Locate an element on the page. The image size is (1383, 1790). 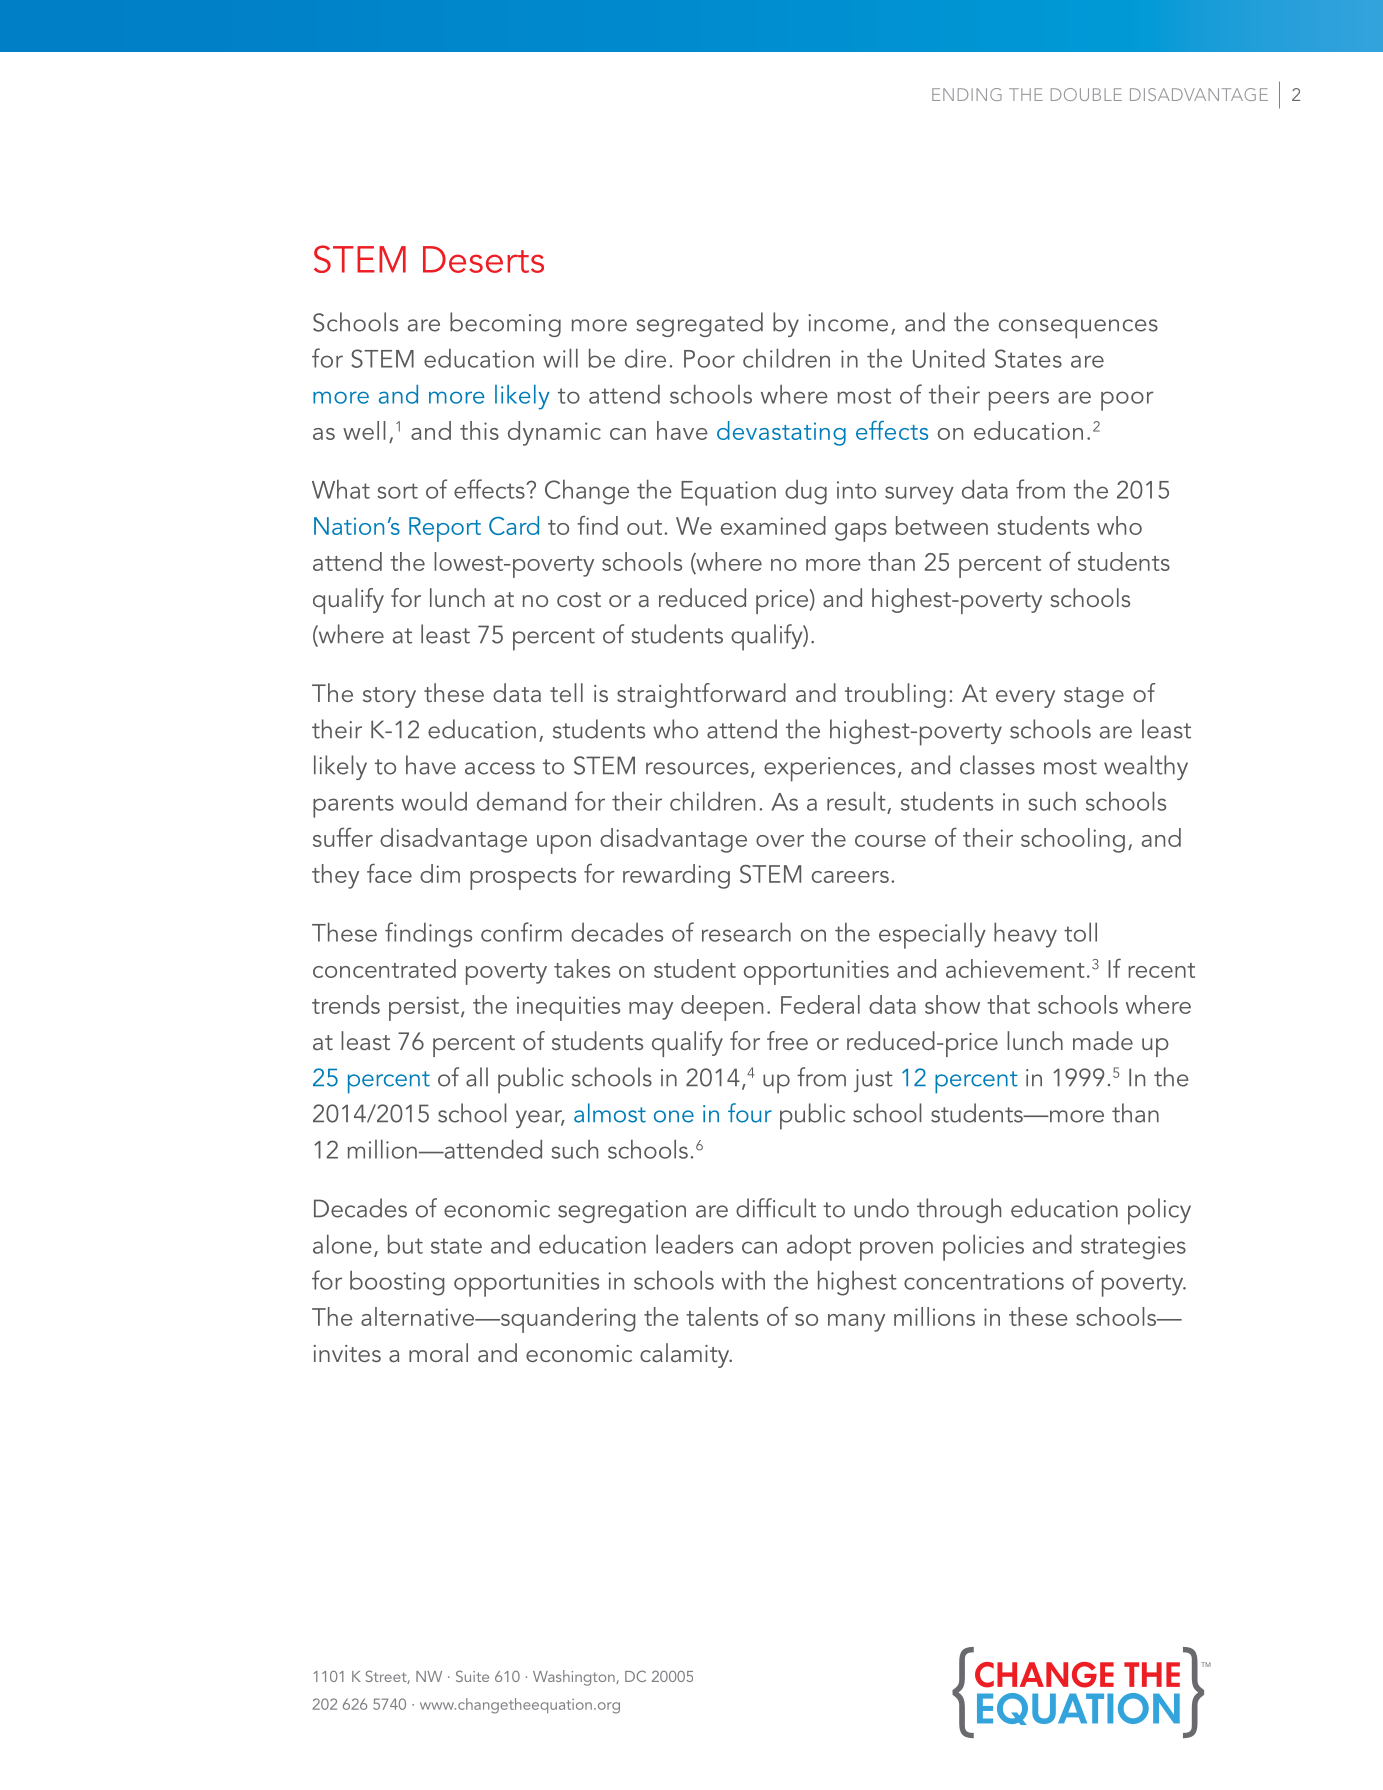
story is located at coordinates (389, 697).
